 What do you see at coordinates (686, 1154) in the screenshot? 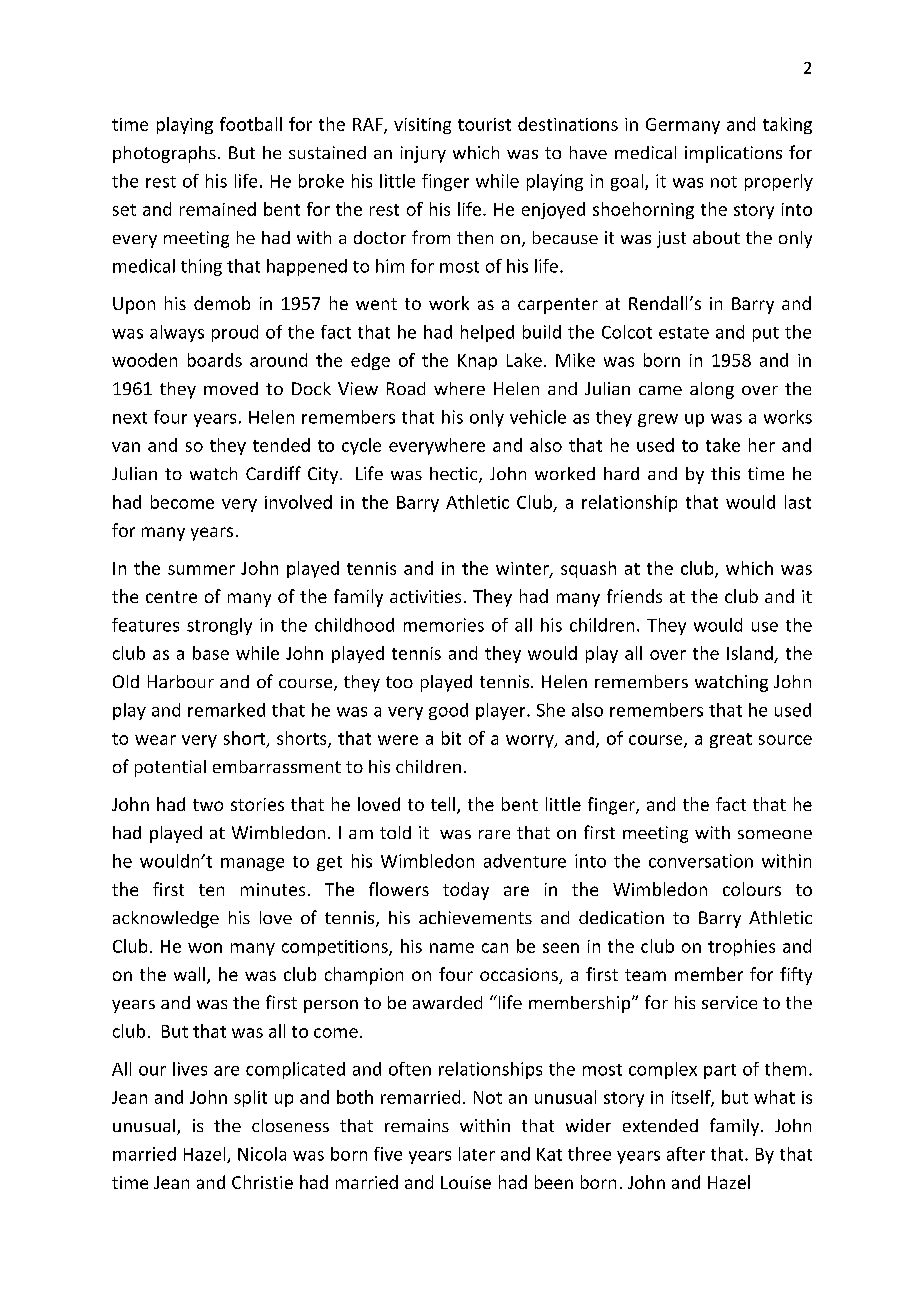
I see `after` at bounding box center [686, 1154].
